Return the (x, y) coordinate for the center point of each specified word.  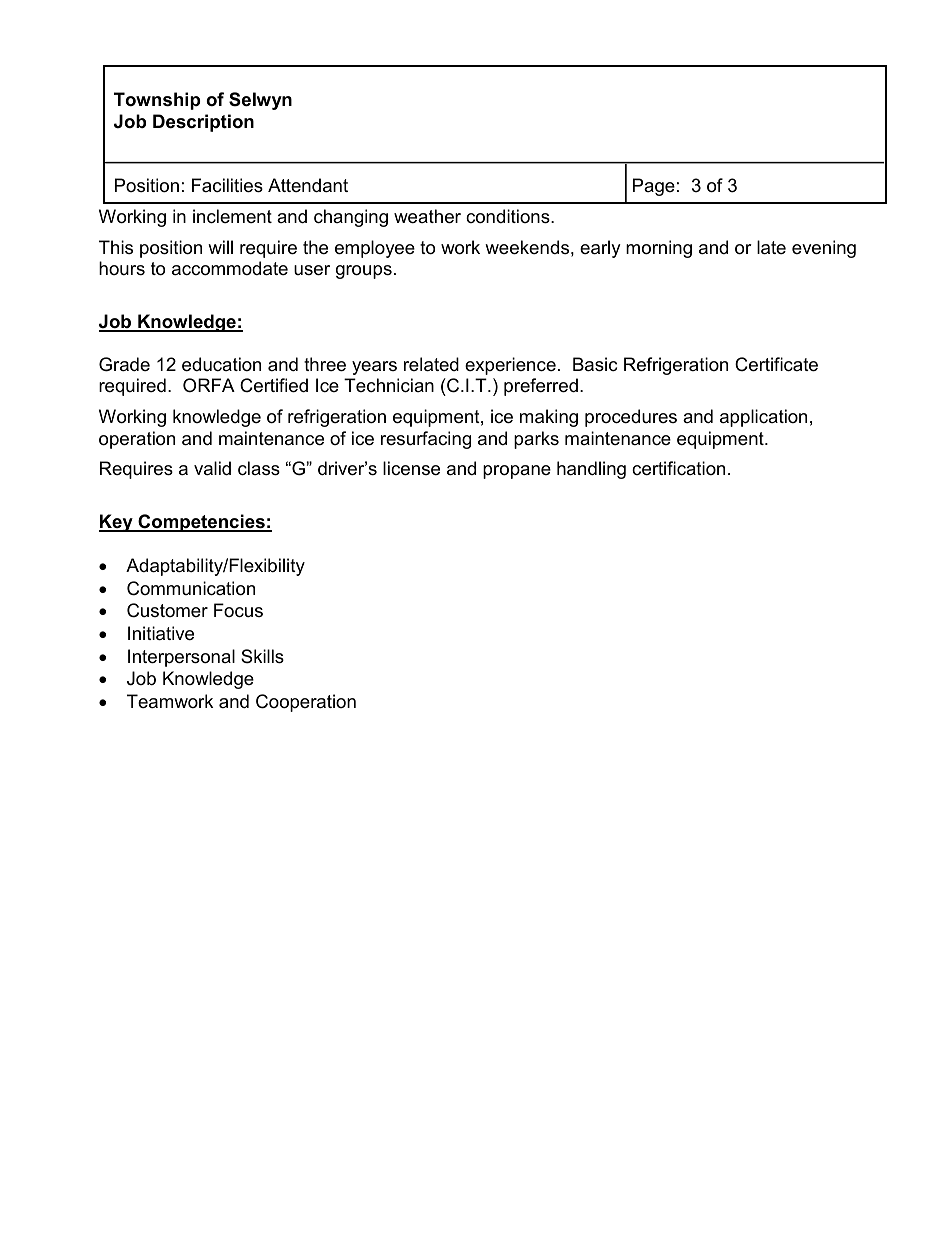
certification (678, 468)
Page (654, 187)
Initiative (161, 633)
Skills (262, 656)
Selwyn (260, 101)
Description (203, 123)
